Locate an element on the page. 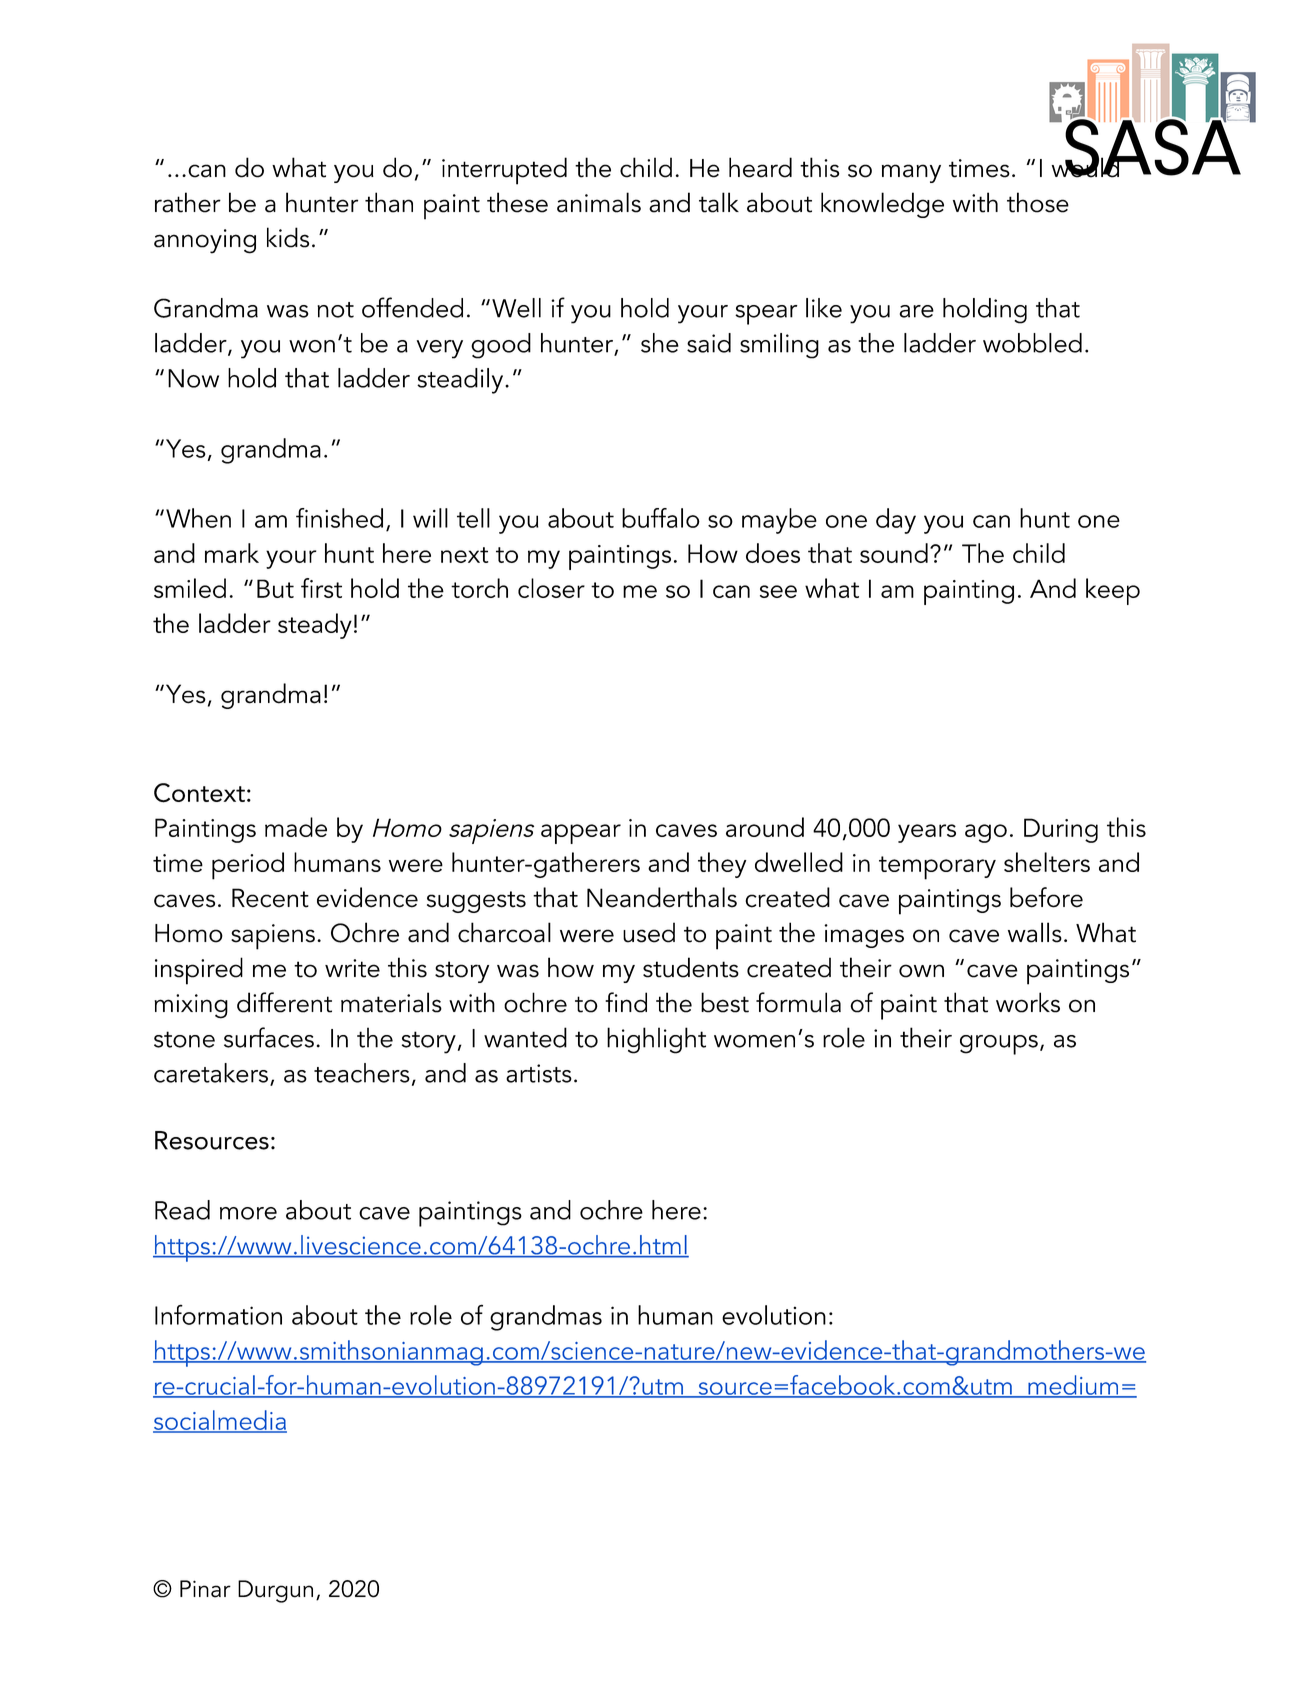 The image size is (1301, 1683). But is located at coordinates (275, 588).
